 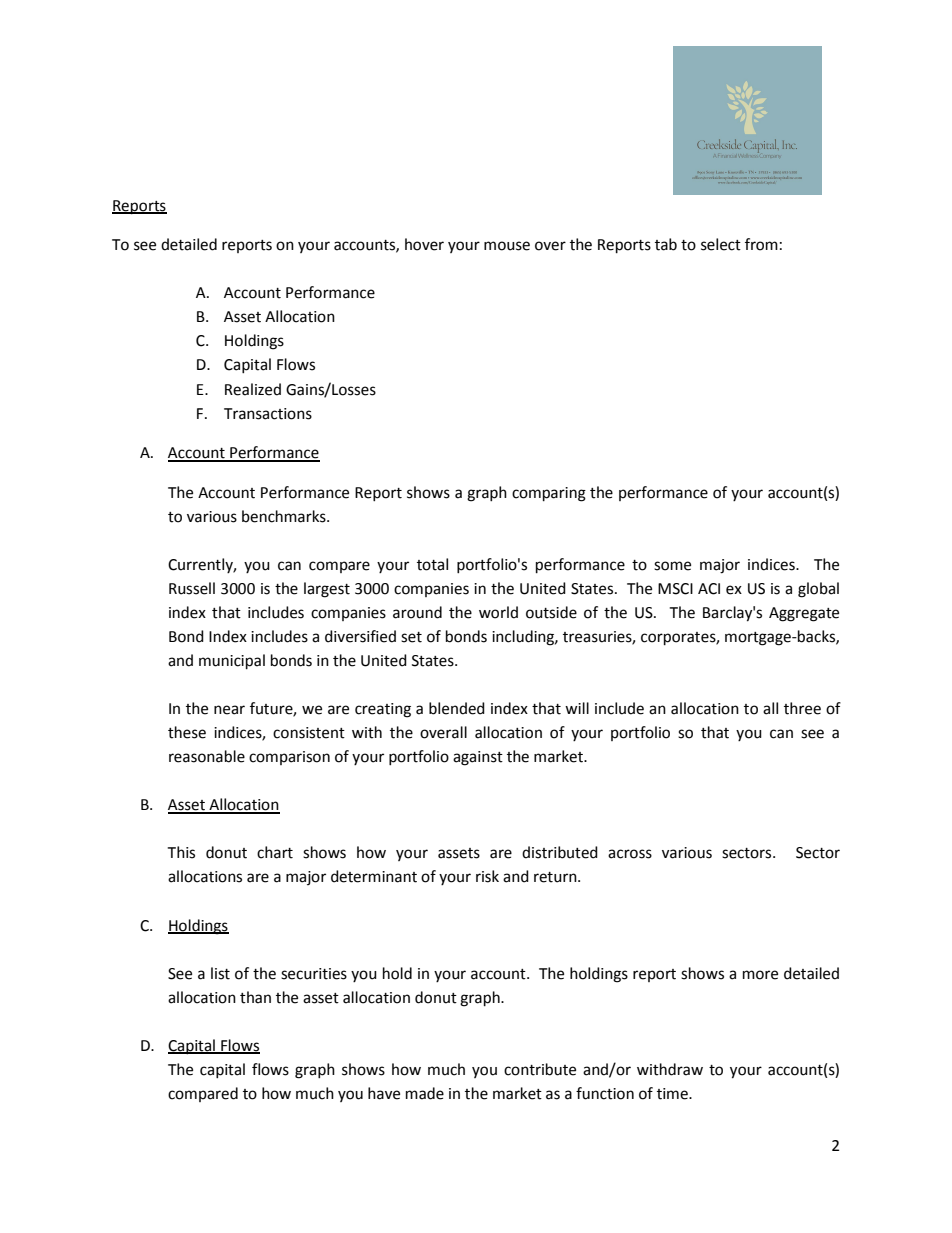 What do you see at coordinates (802, 708) in the page?
I see `three` at bounding box center [802, 708].
